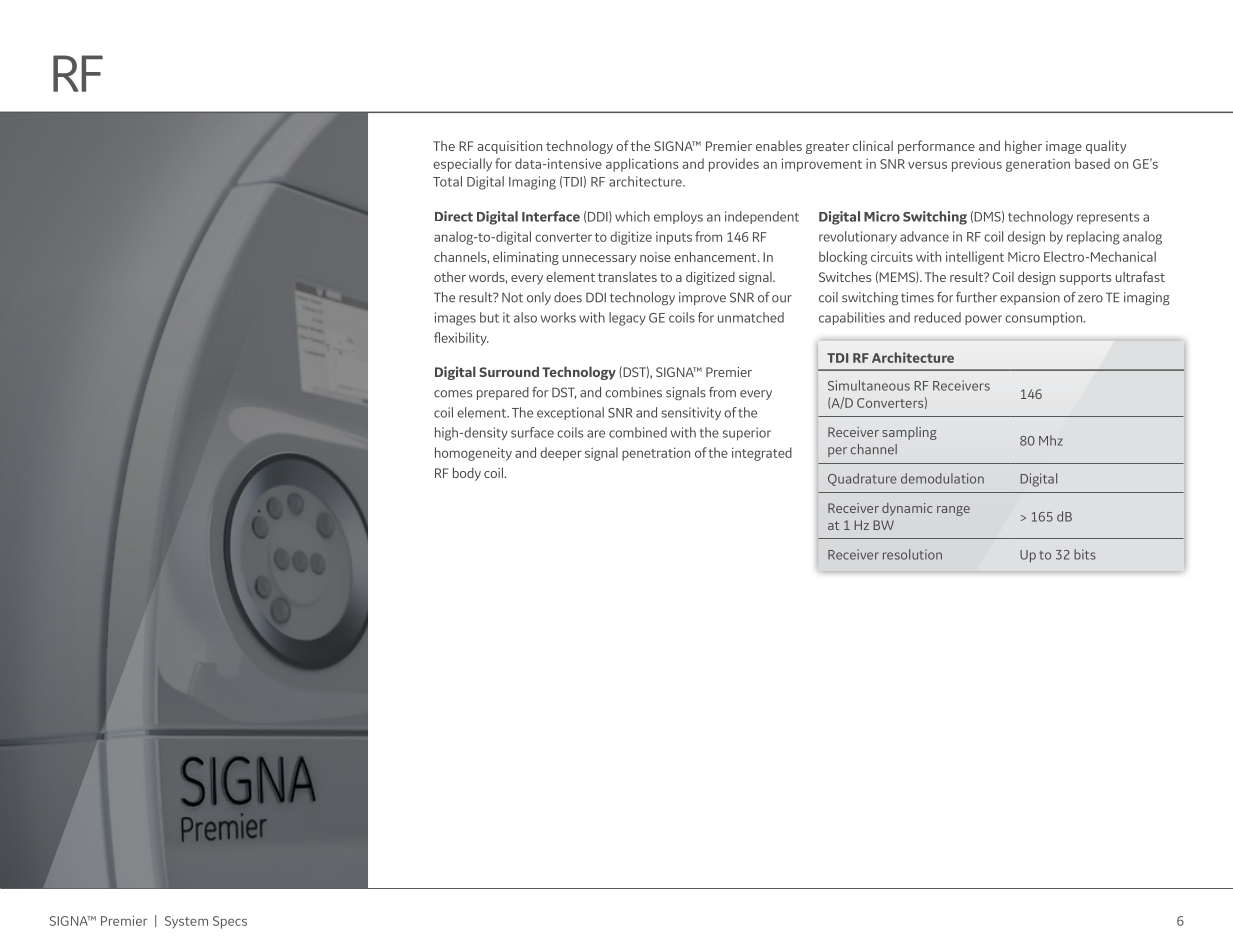 This page has height=952, width=1233. Describe the element at coordinates (1038, 165) in the page. I see `generation` at that location.
